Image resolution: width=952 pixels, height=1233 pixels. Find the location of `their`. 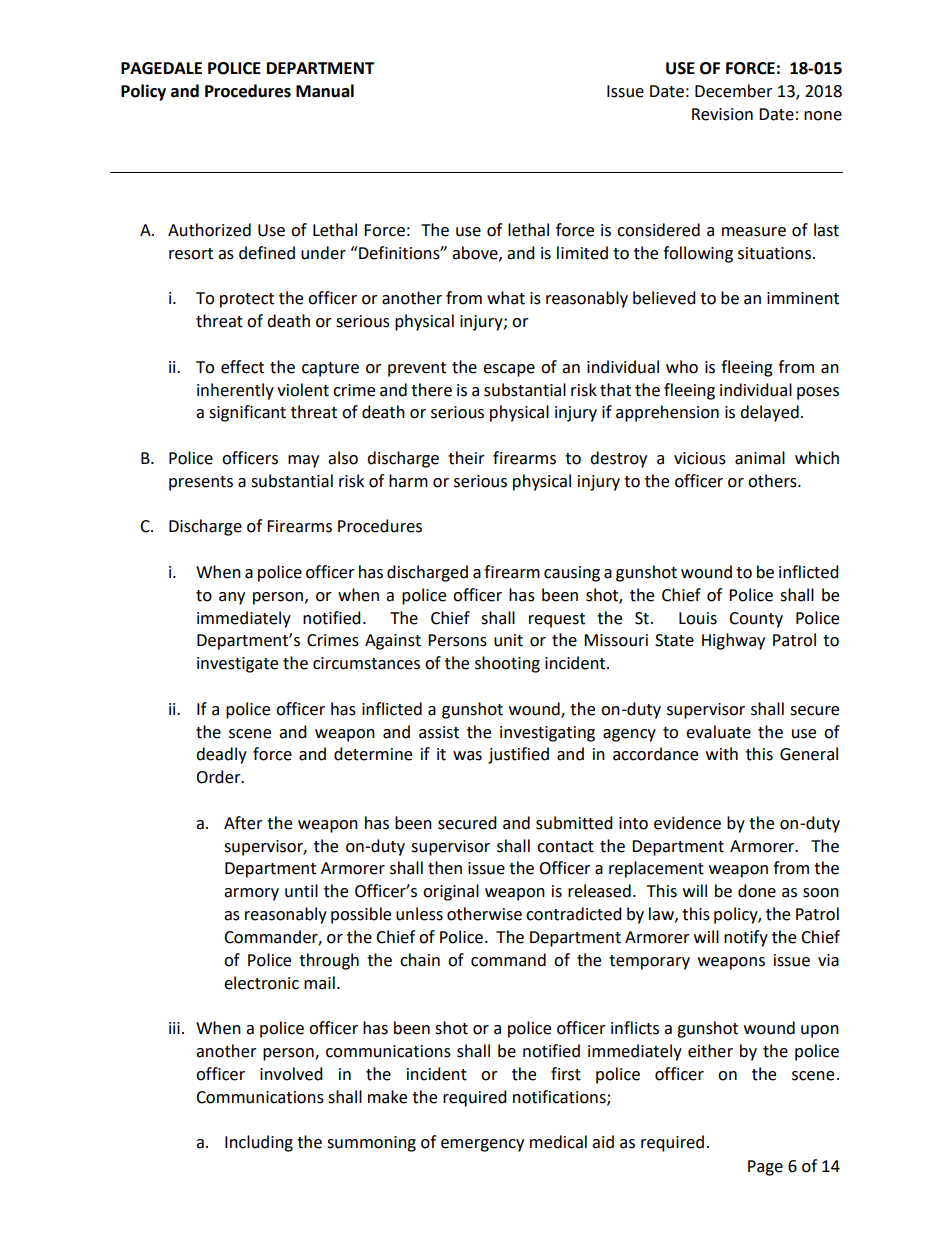

their is located at coordinates (466, 458).
